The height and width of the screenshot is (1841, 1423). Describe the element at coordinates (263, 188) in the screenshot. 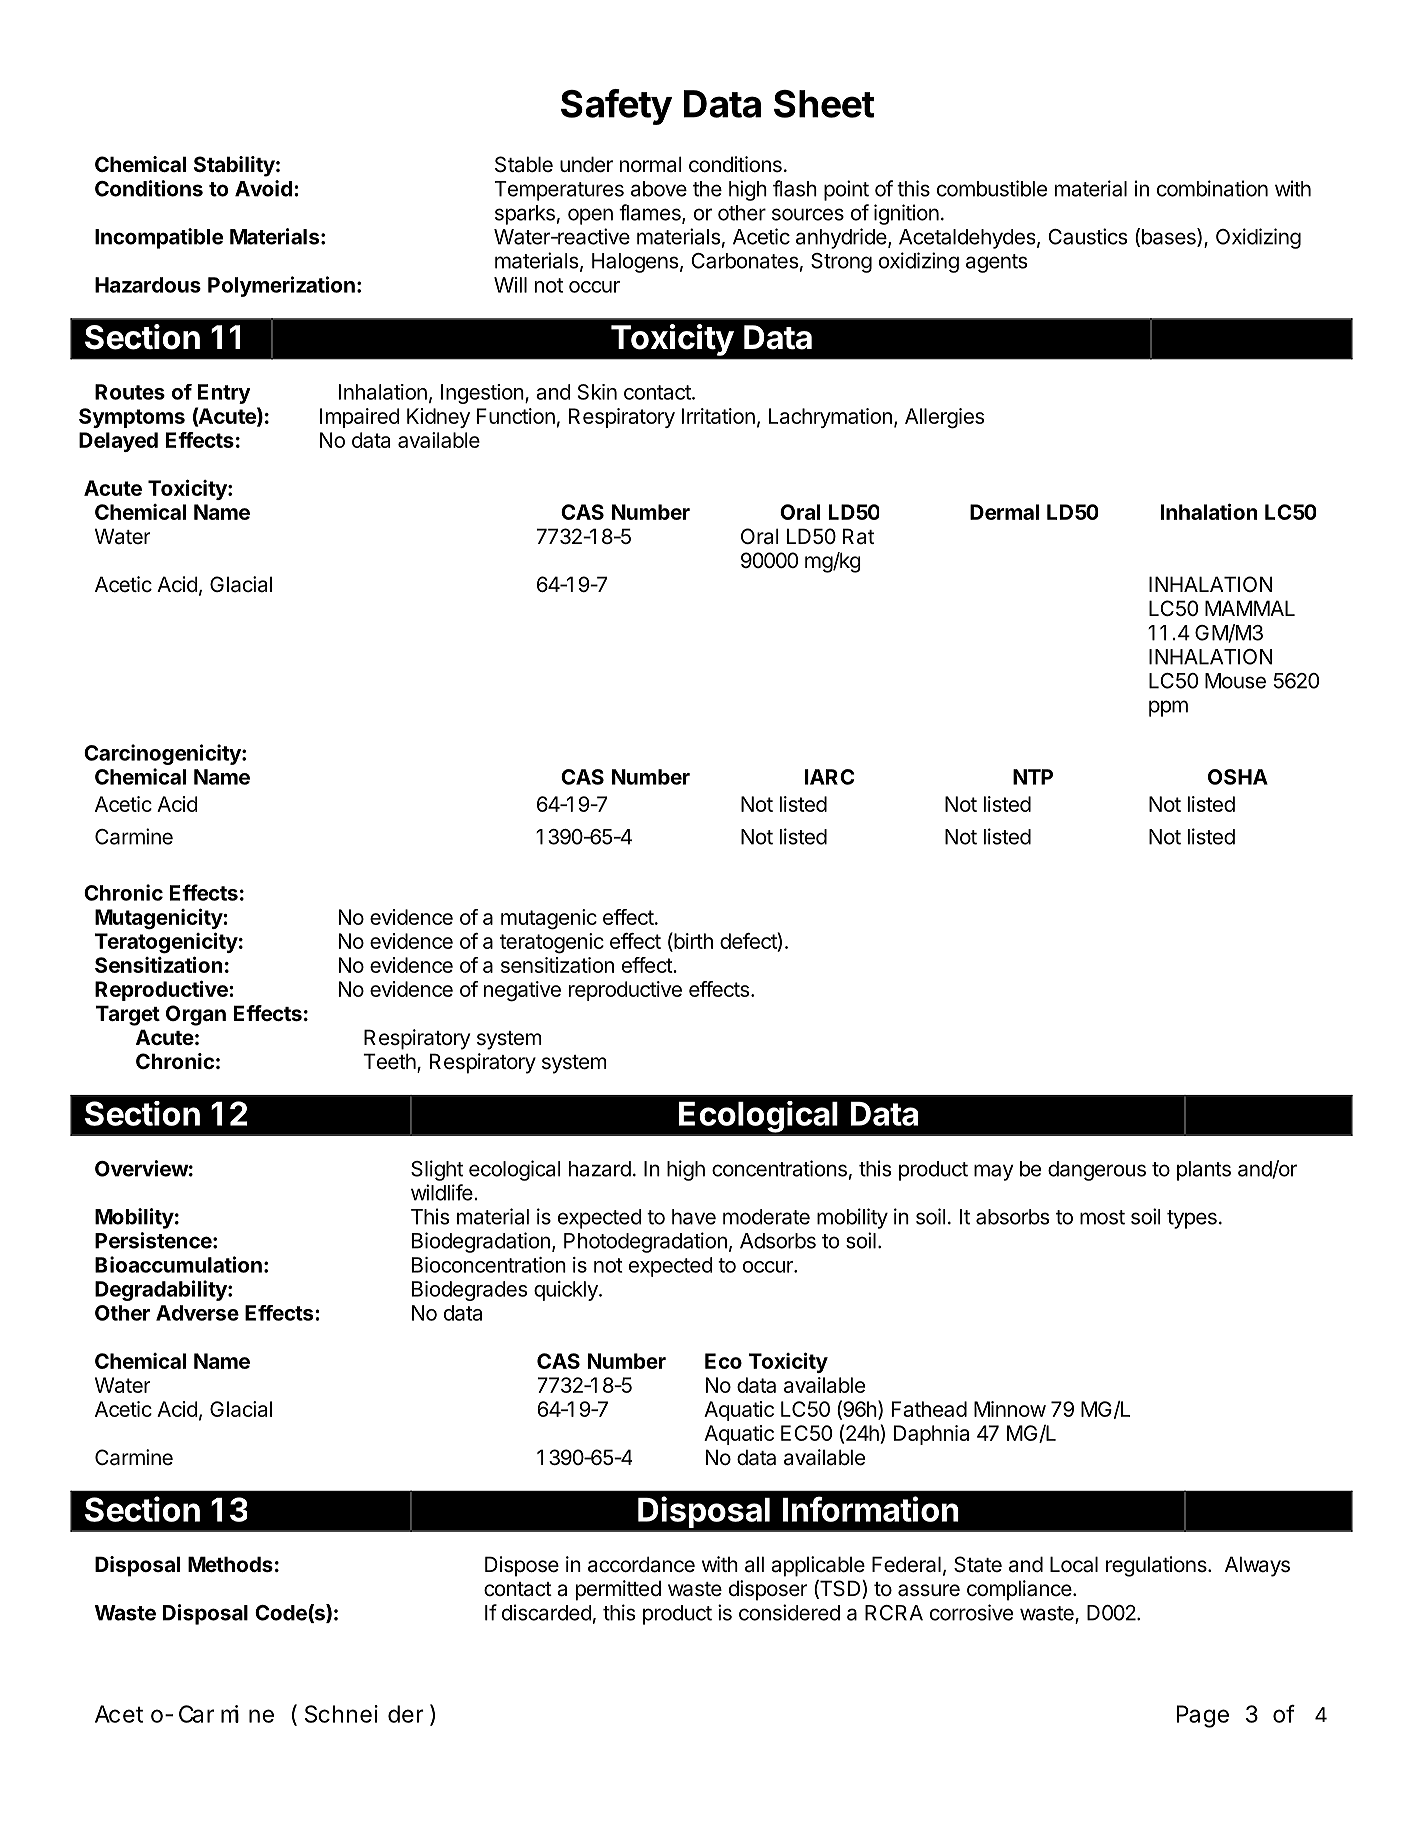

I see `Avoid` at that location.
